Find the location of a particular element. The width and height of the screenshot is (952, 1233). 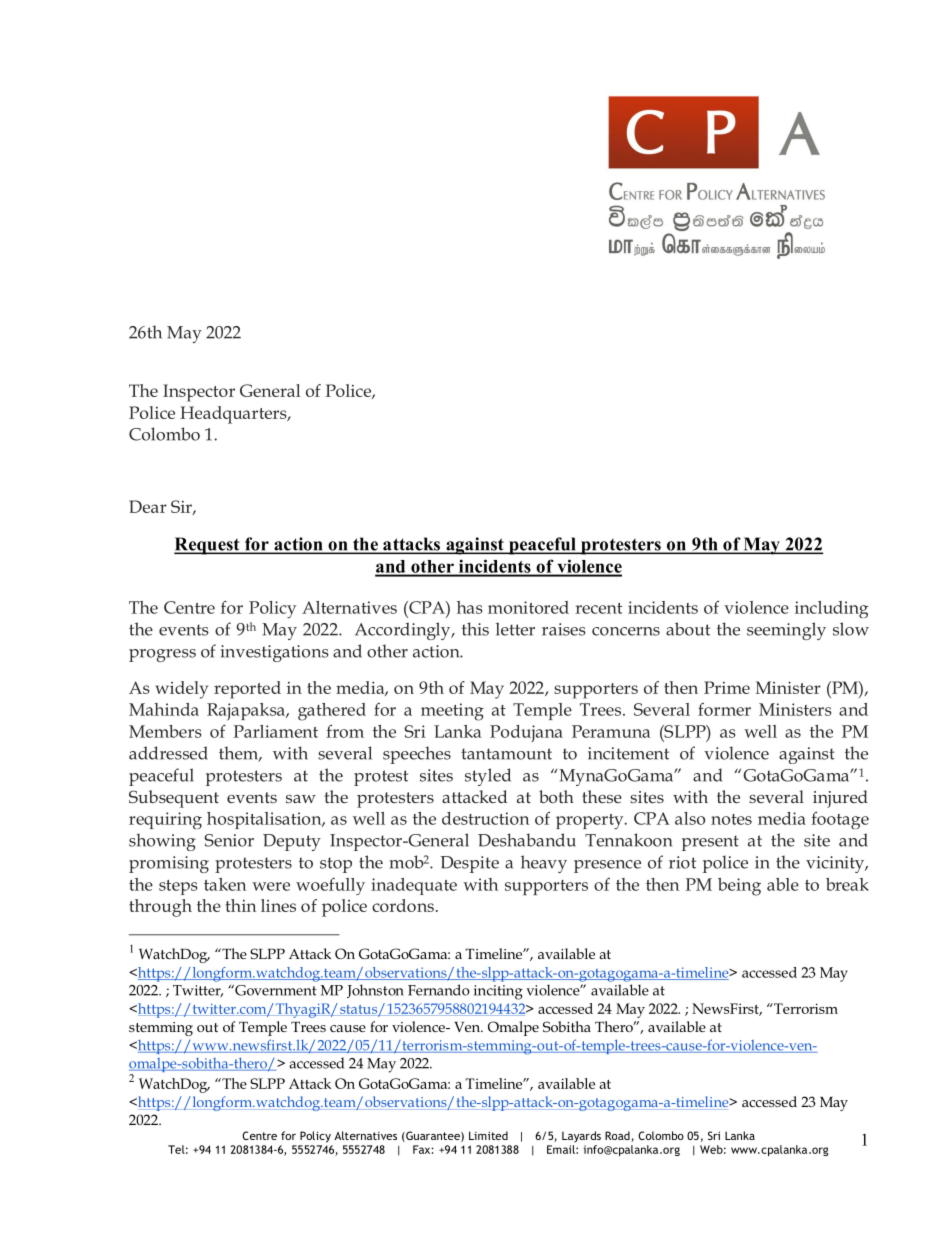

including is located at coordinates (831, 609).
